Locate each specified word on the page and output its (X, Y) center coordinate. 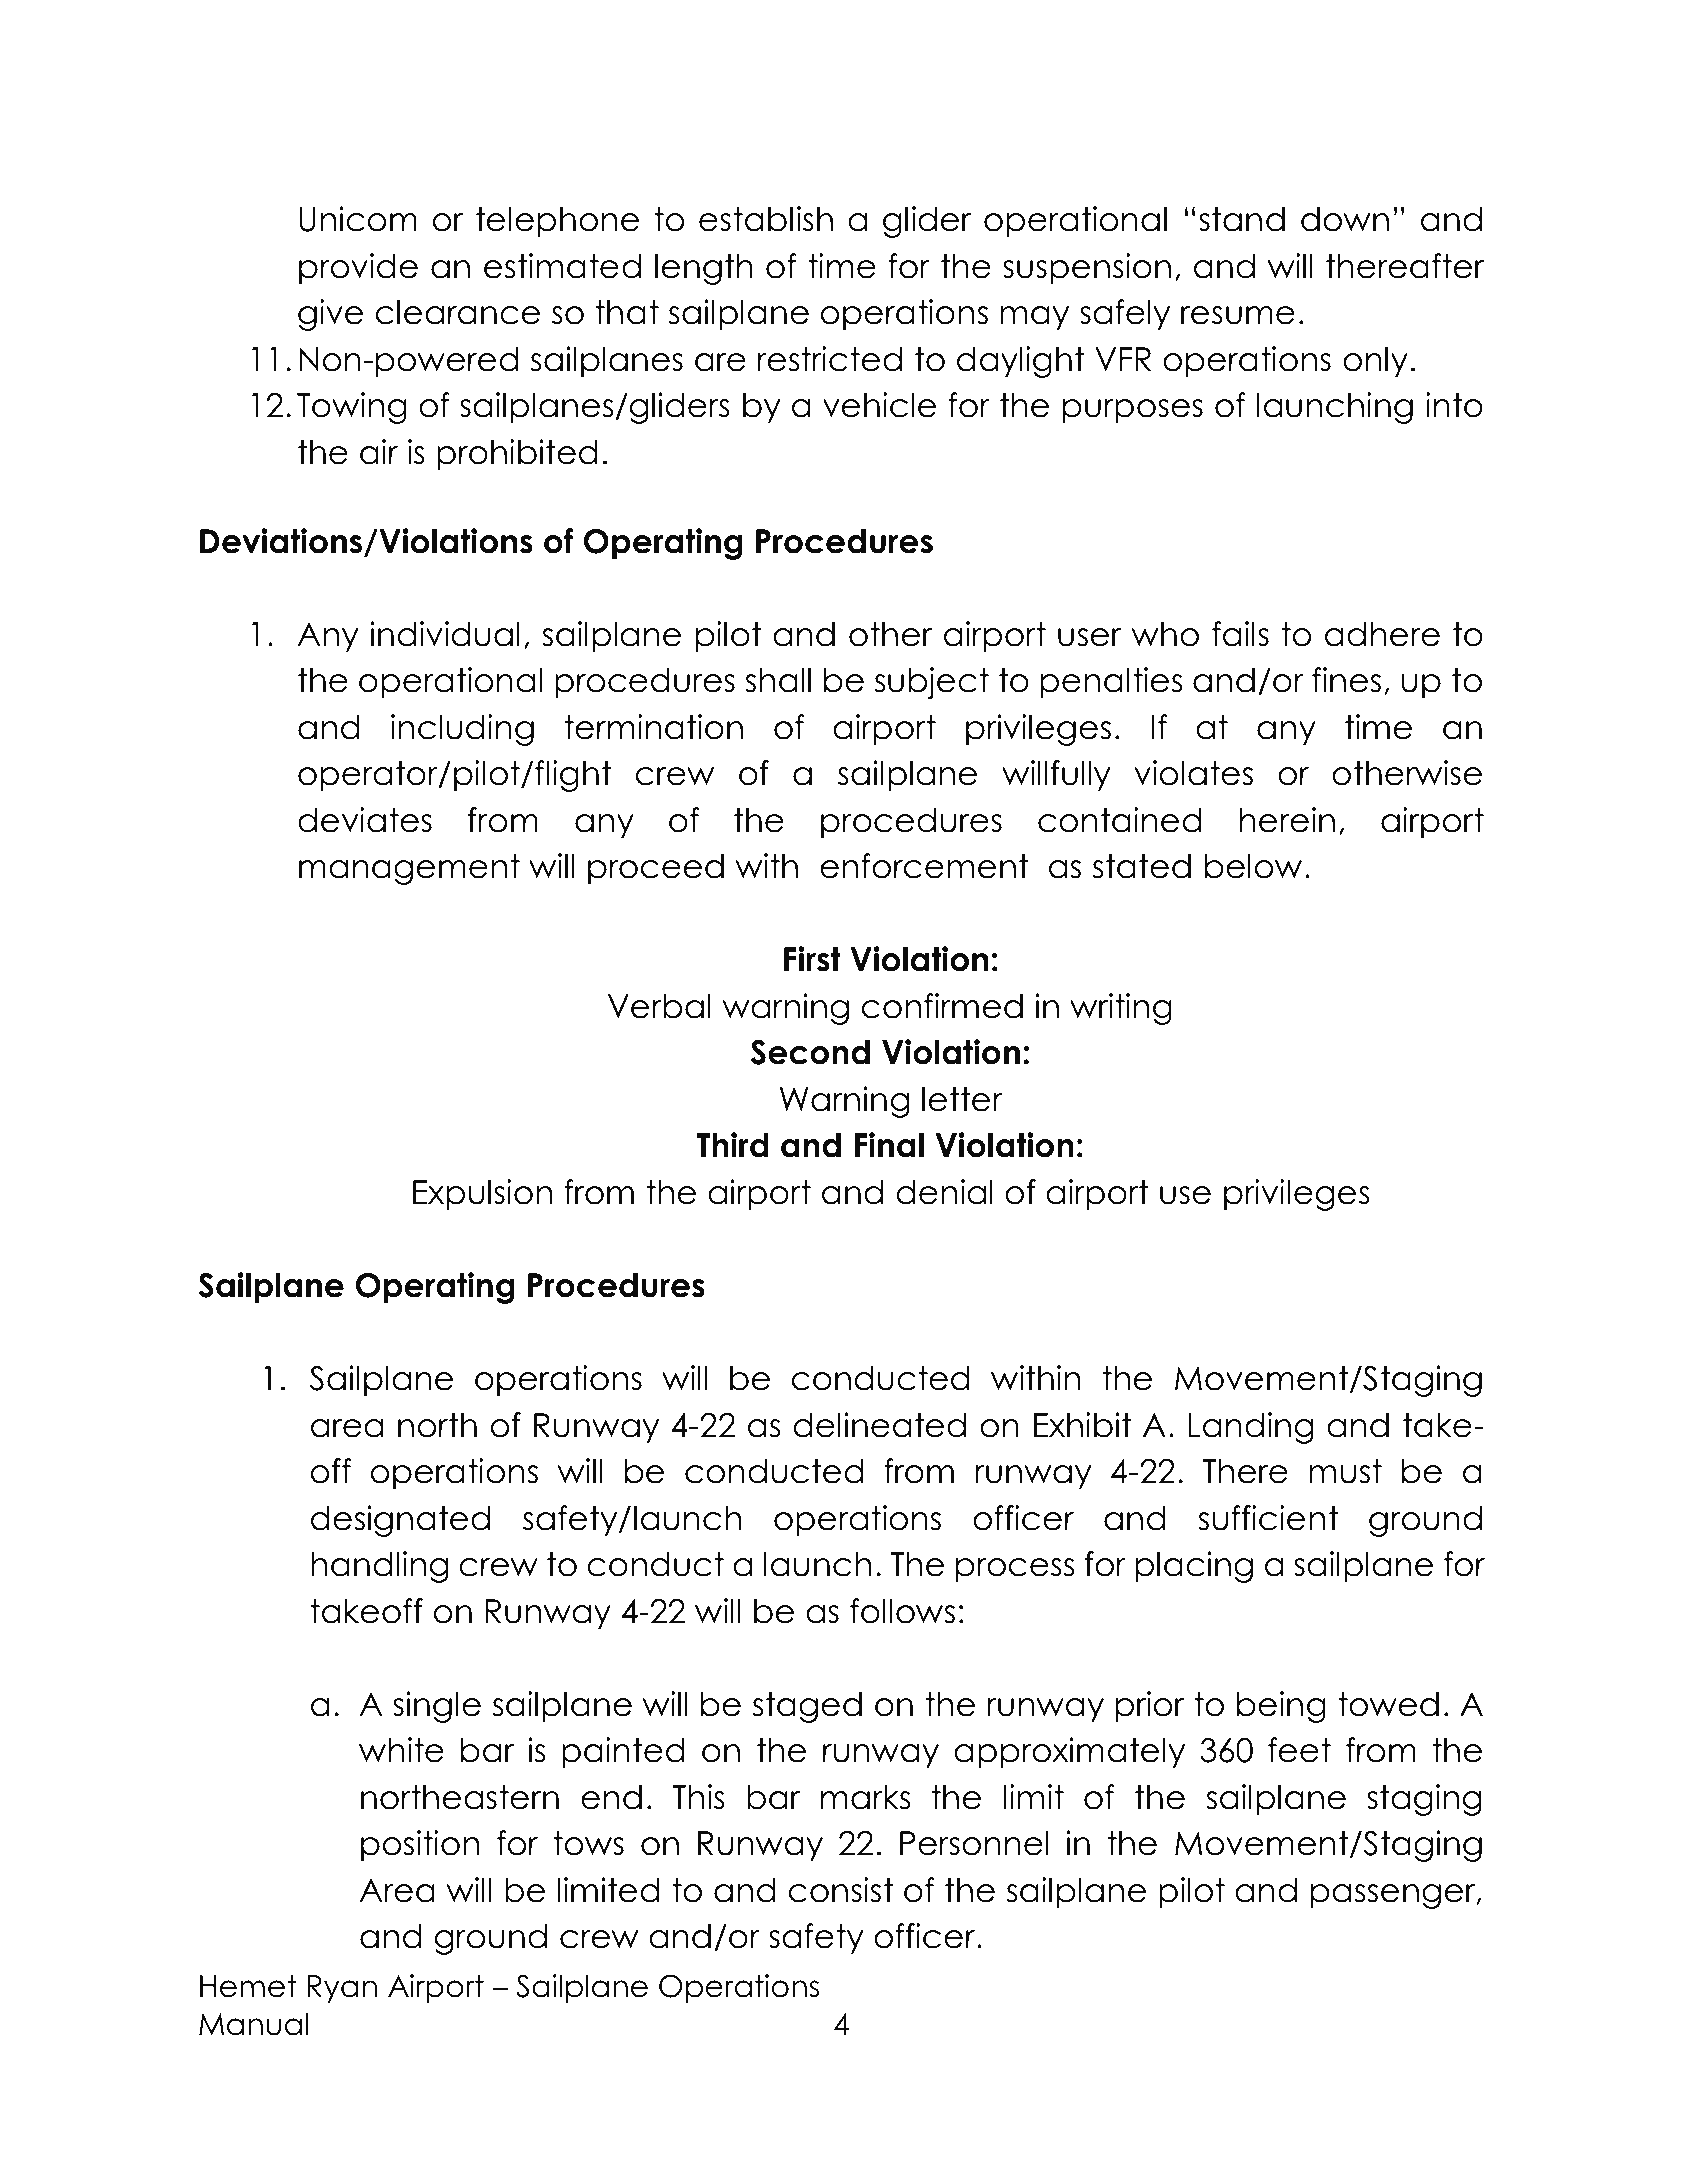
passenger (1394, 1896)
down (1345, 219)
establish (766, 219)
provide (358, 269)
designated (400, 1521)
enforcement (924, 866)
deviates (365, 820)
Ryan (342, 1989)
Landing (1251, 1428)
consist (841, 1890)
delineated (879, 1425)
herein (1287, 820)
